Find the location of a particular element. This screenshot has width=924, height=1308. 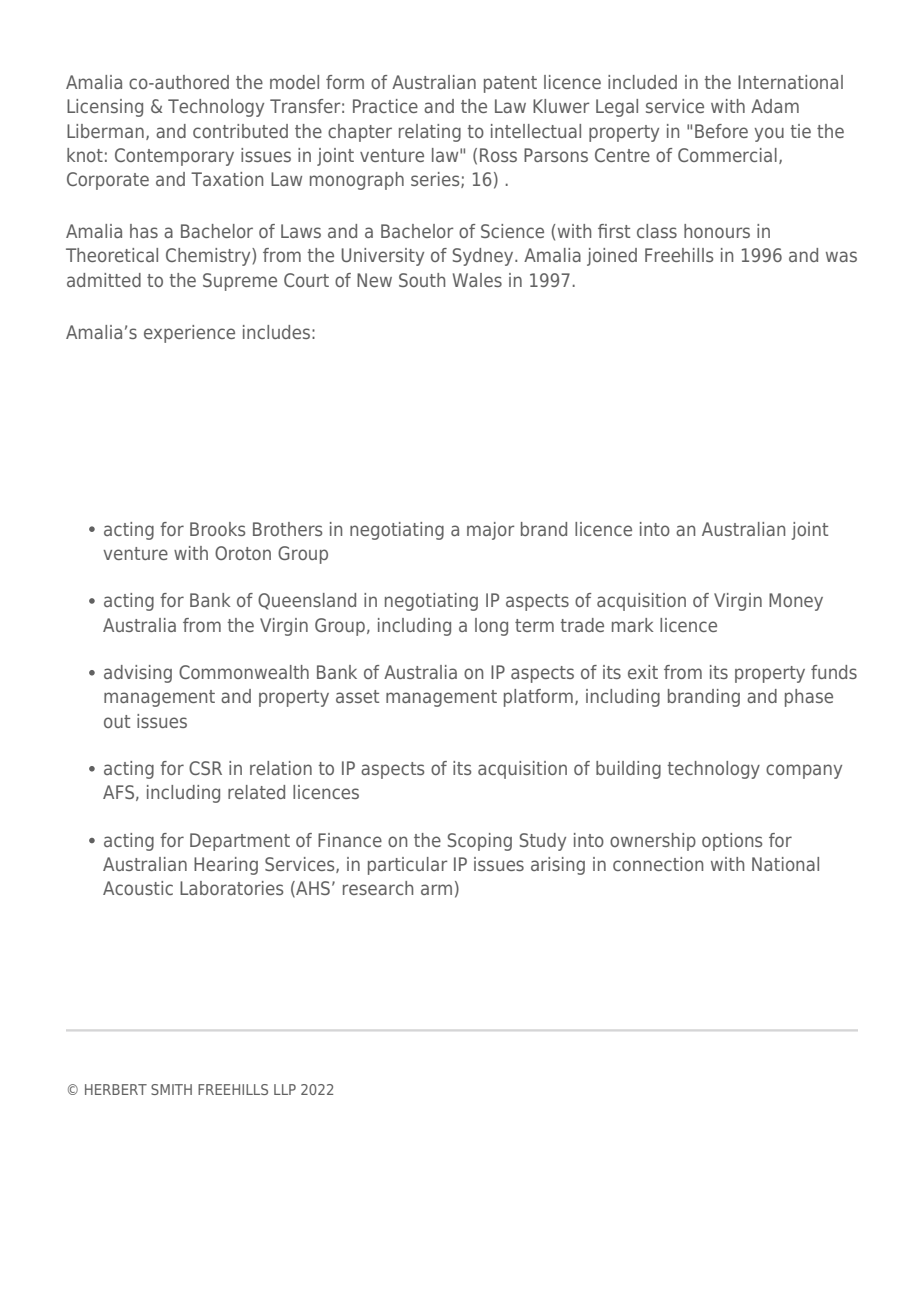

relating is located at coordinates (430, 133).
